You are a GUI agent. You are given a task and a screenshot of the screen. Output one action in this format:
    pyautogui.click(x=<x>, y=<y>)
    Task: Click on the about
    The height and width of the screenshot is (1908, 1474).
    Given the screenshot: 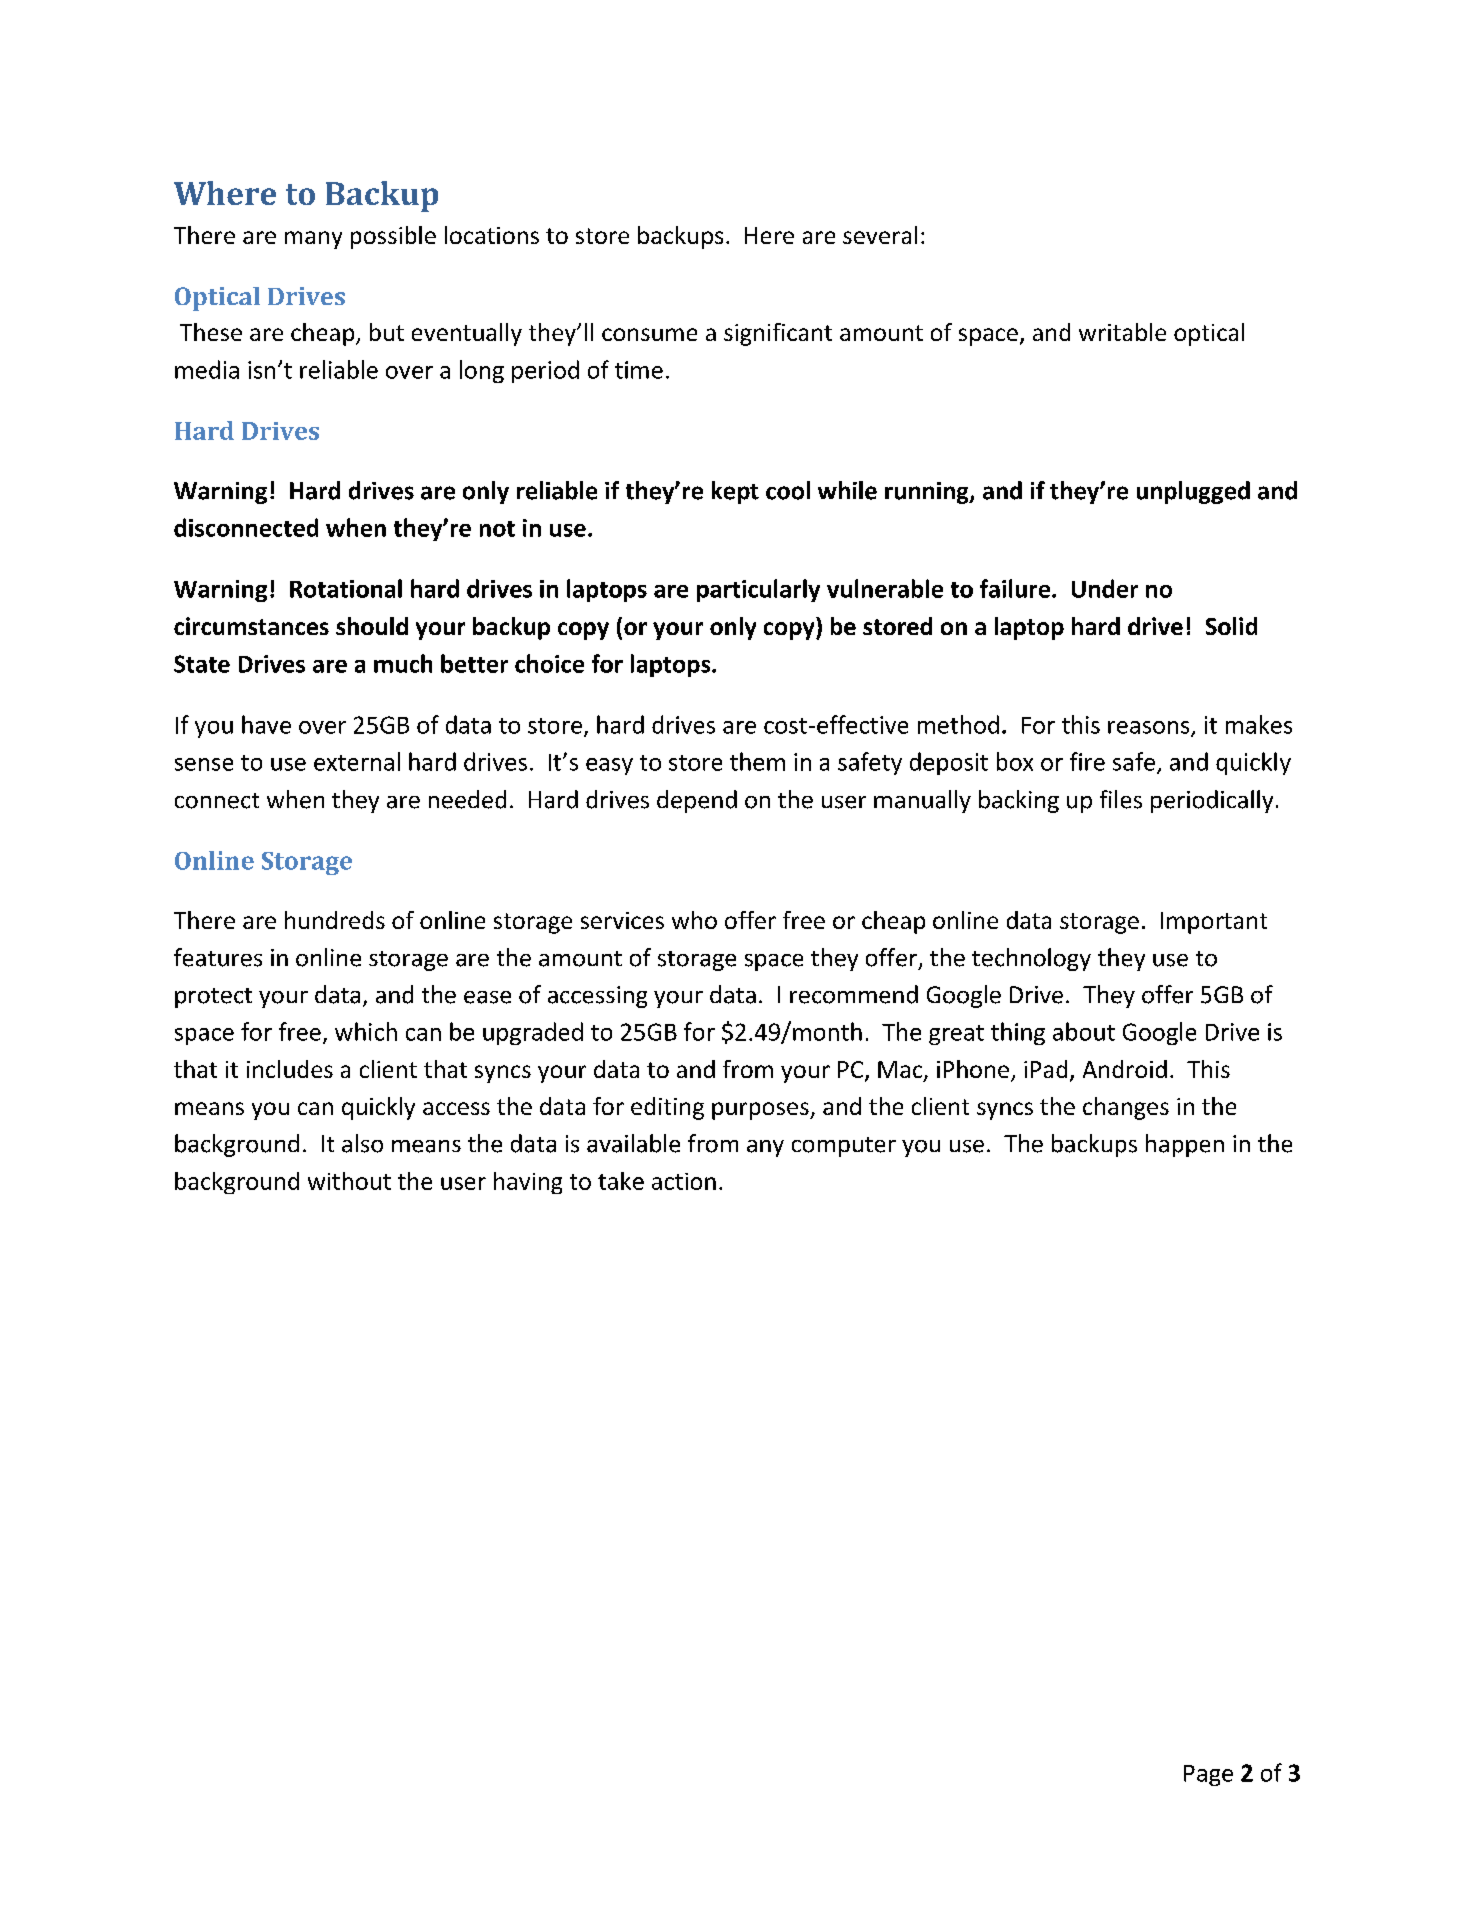 What is the action you would take?
    pyautogui.click(x=1084, y=1031)
